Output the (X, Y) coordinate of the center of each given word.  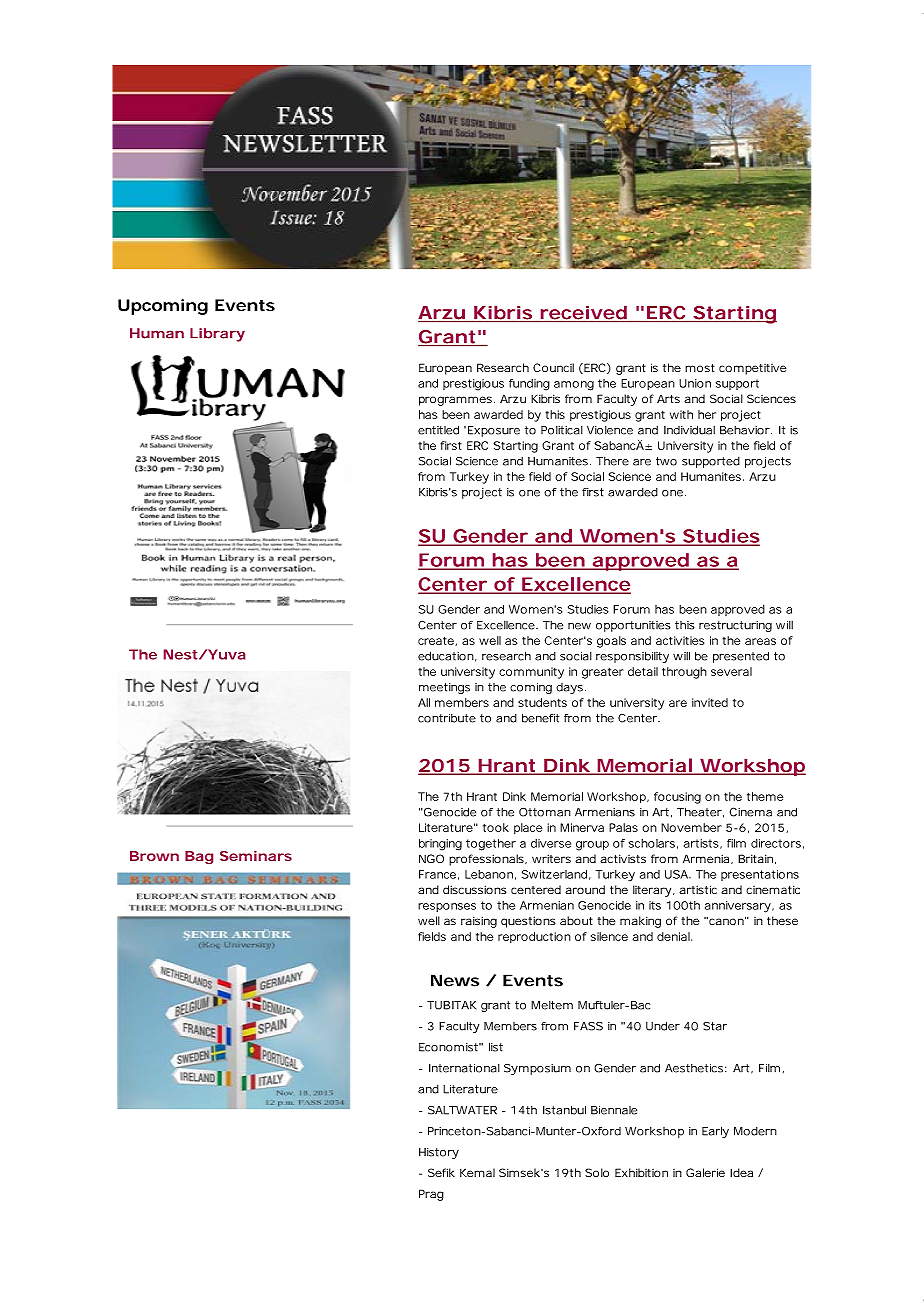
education (446, 656)
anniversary (739, 907)
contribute (447, 718)
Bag (199, 857)
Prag (431, 1195)
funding (529, 385)
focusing (677, 798)
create (437, 641)
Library (217, 335)
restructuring (735, 626)
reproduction (534, 937)
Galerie (705, 1172)
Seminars (256, 856)
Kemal (477, 1172)
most (700, 368)
